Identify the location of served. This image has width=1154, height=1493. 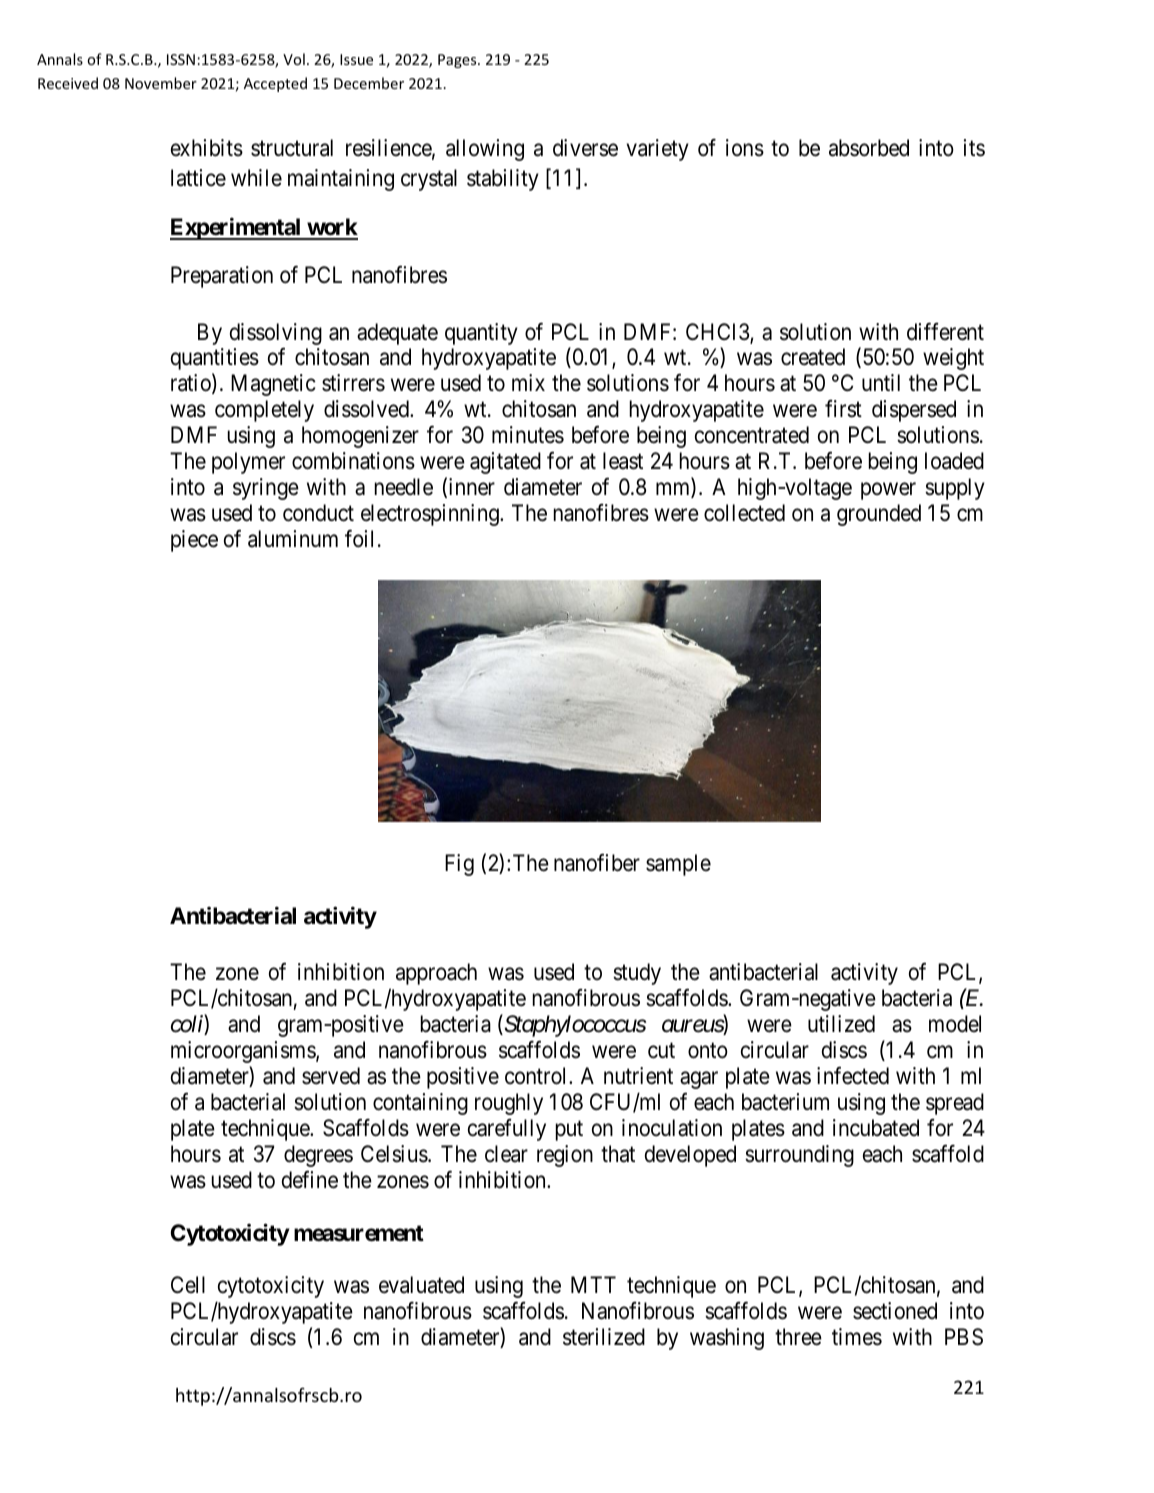
(331, 1076).
